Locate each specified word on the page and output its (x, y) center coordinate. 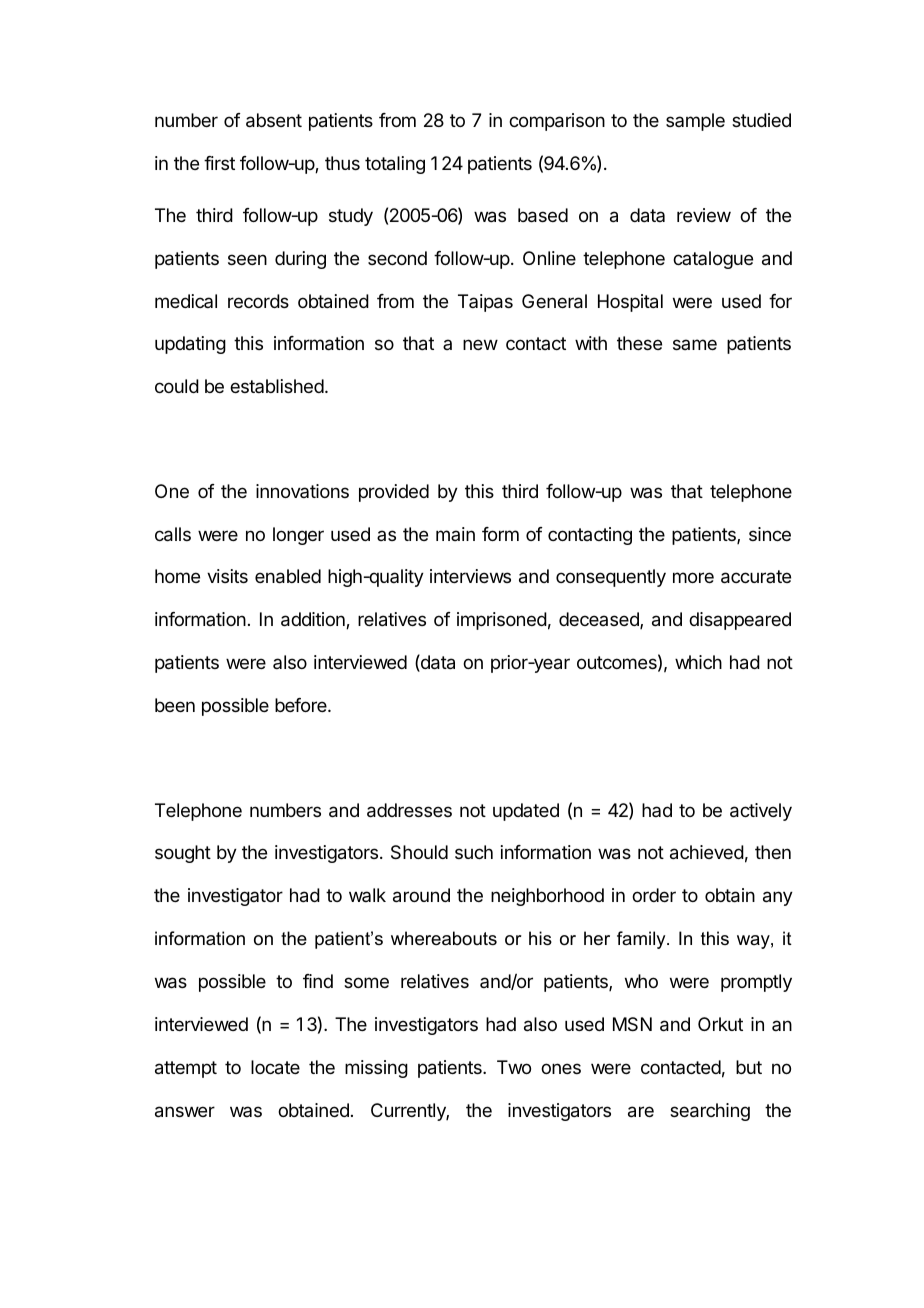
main (455, 534)
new (480, 344)
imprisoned (502, 621)
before (302, 705)
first (219, 163)
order (654, 895)
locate (275, 1067)
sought (183, 854)
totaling (395, 165)
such (474, 852)
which (698, 662)
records (258, 301)
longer (298, 536)
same (695, 344)
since (770, 534)
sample (695, 122)
